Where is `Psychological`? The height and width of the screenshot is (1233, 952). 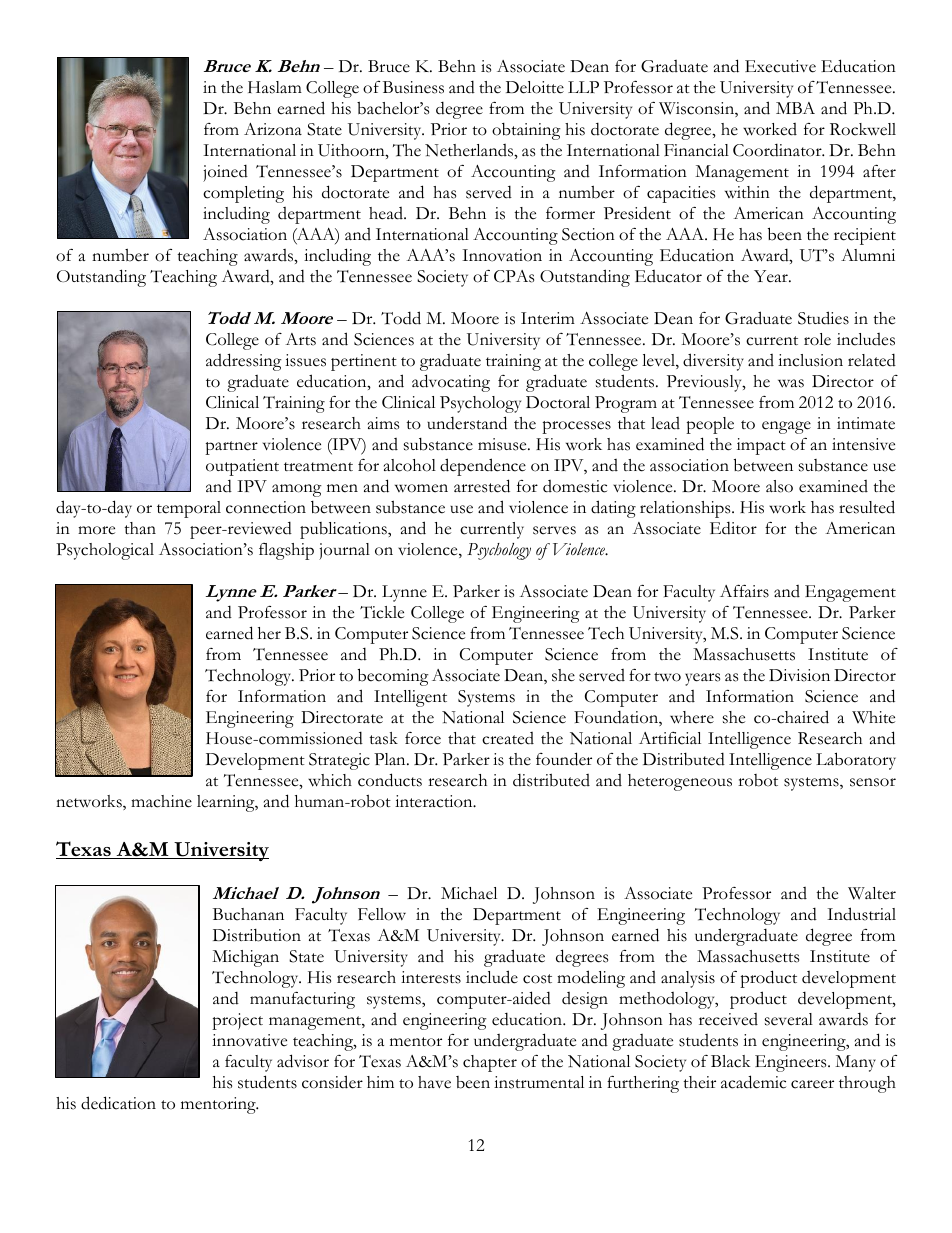
Psychological is located at coordinates (105, 551).
